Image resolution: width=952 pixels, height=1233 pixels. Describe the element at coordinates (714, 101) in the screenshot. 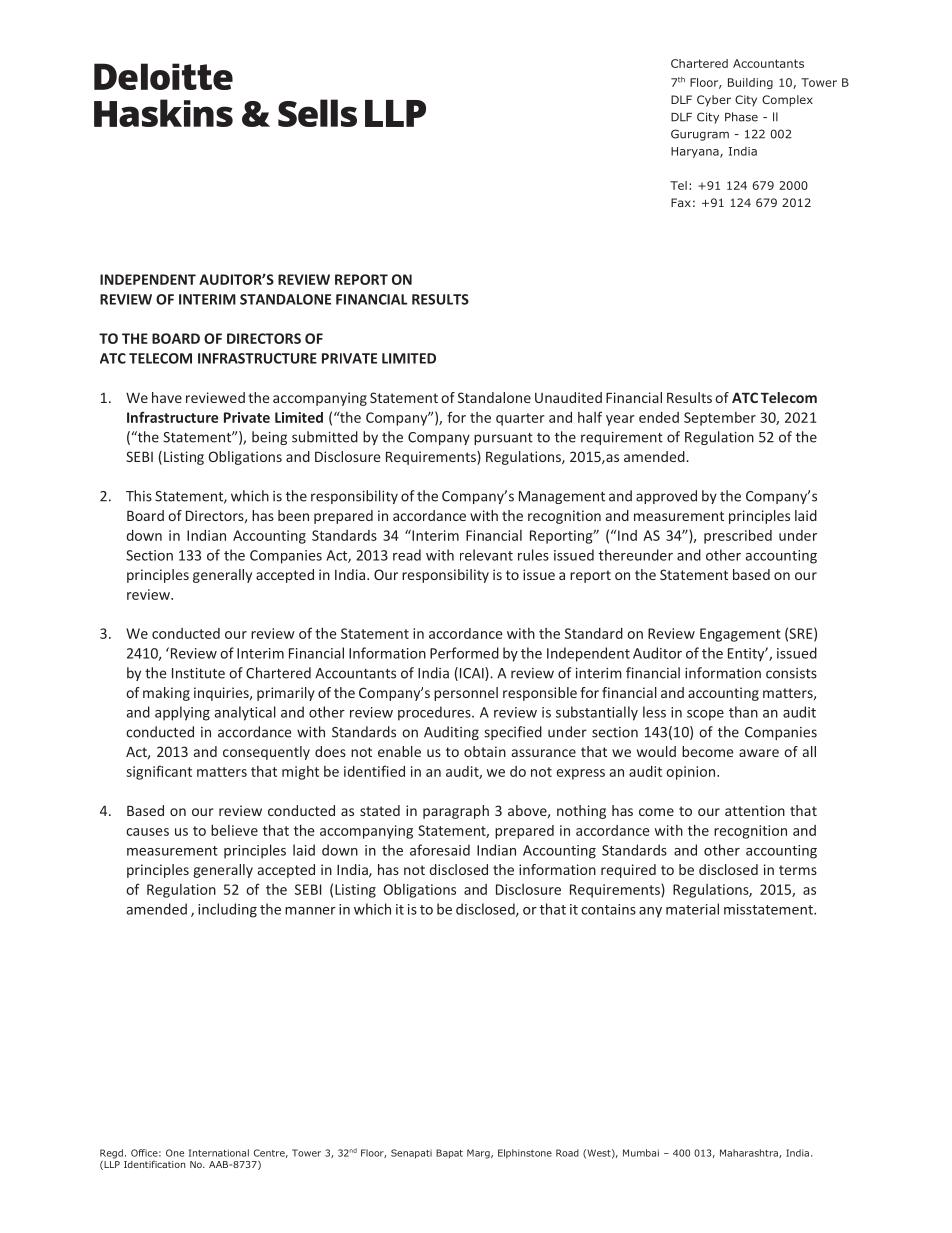

I see `Cyber` at that location.
